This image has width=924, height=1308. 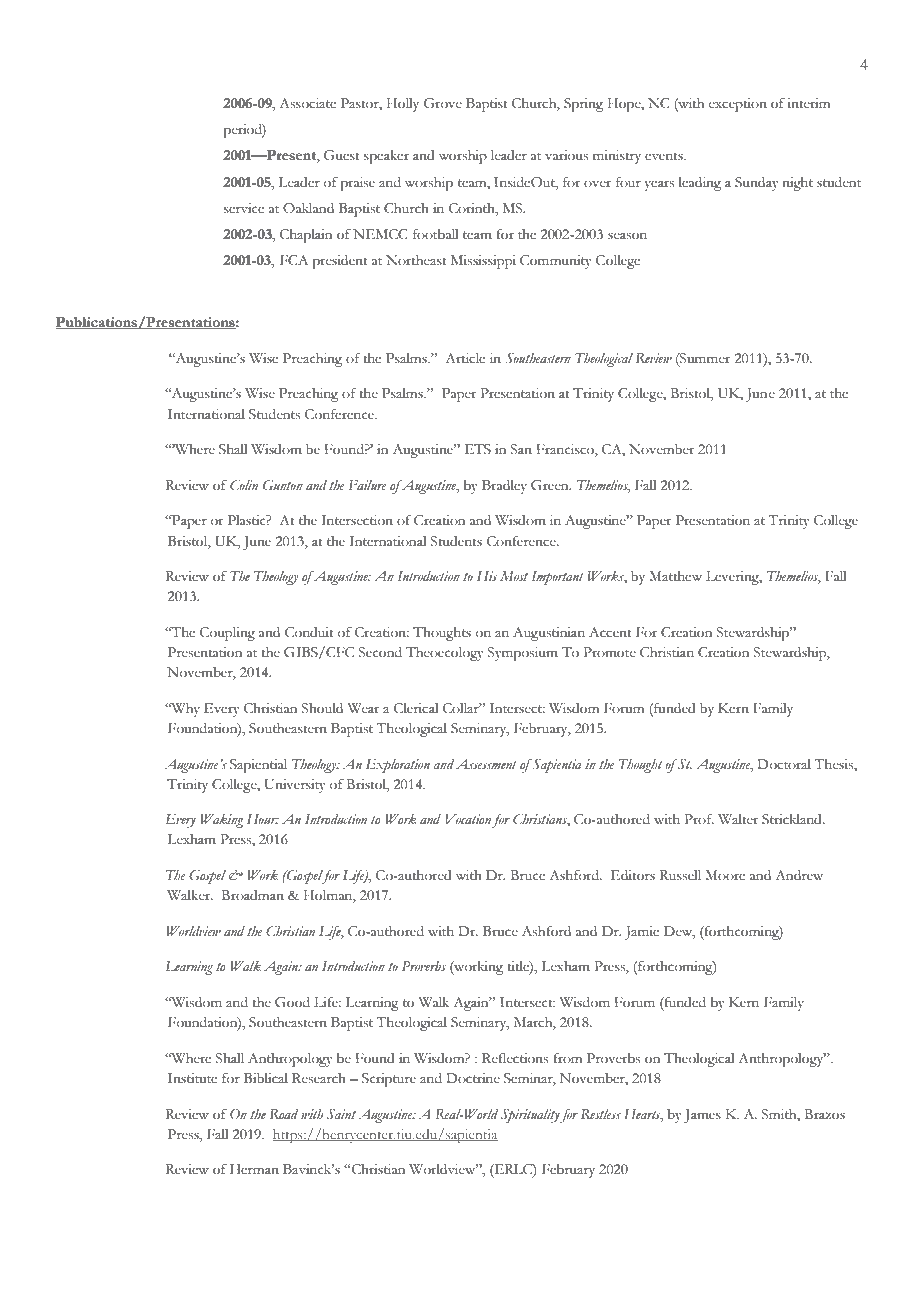 I want to click on Walter, so click(x=738, y=819).
